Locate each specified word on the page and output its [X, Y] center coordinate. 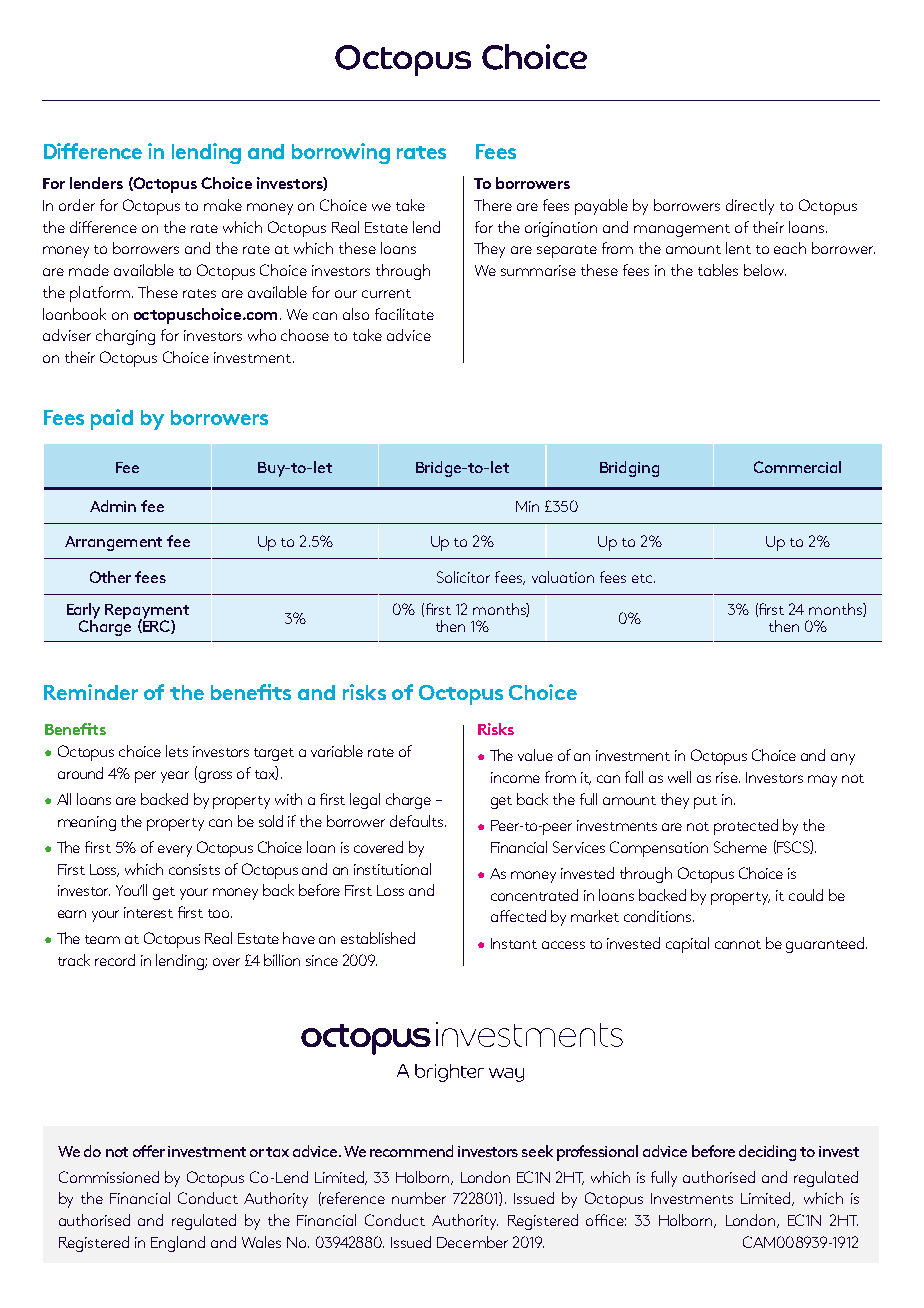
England [178, 1244]
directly [750, 207]
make [223, 205]
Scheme [740, 847]
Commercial [797, 467]
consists [194, 869]
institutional [392, 869]
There [493, 205]
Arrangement [113, 543]
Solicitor [463, 577]
